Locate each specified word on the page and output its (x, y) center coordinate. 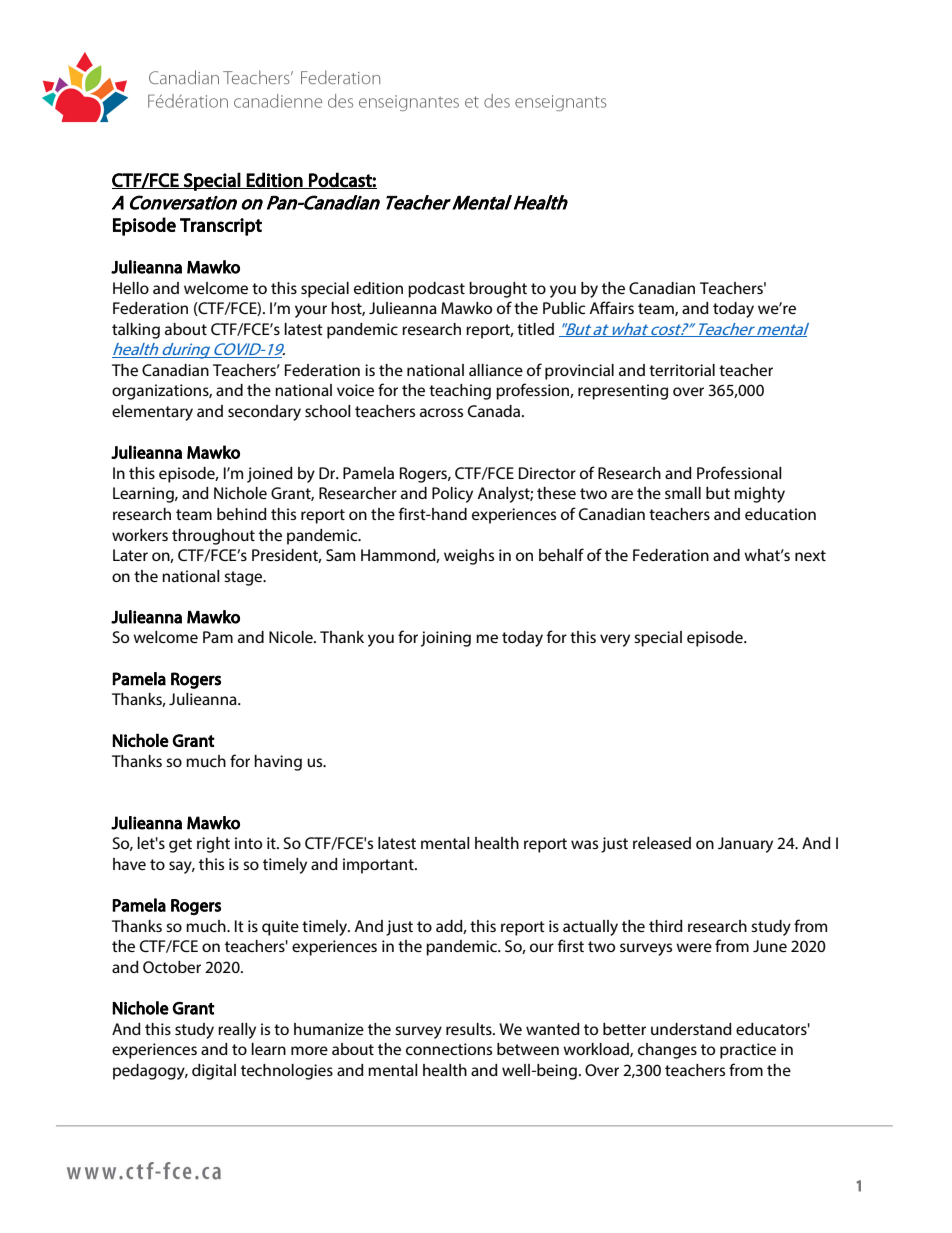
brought (498, 290)
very (615, 640)
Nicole (292, 637)
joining (446, 639)
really (237, 1031)
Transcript (221, 227)
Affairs (611, 307)
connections (449, 1049)
